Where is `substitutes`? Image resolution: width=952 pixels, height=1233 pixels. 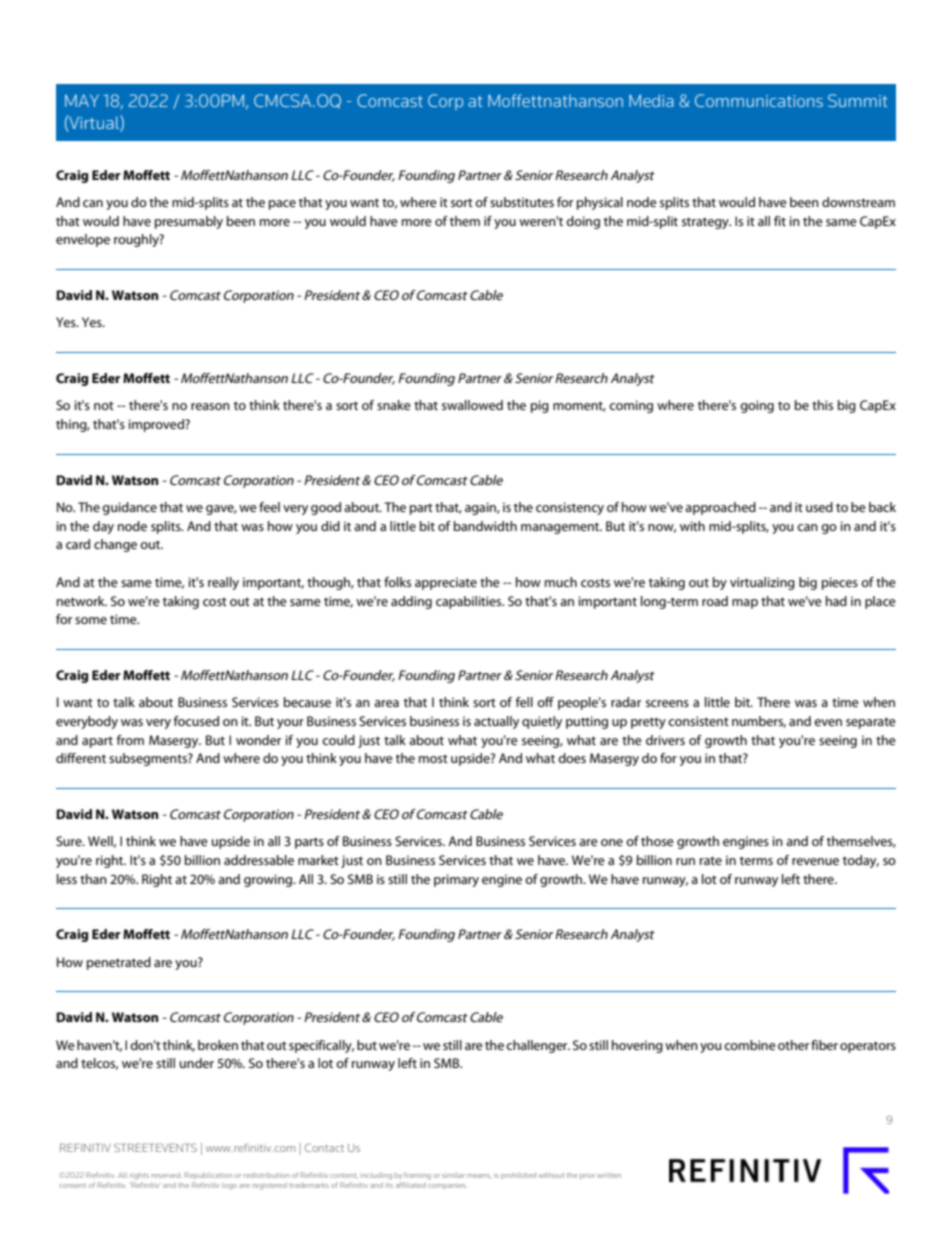 substitutes is located at coordinates (522, 202).
